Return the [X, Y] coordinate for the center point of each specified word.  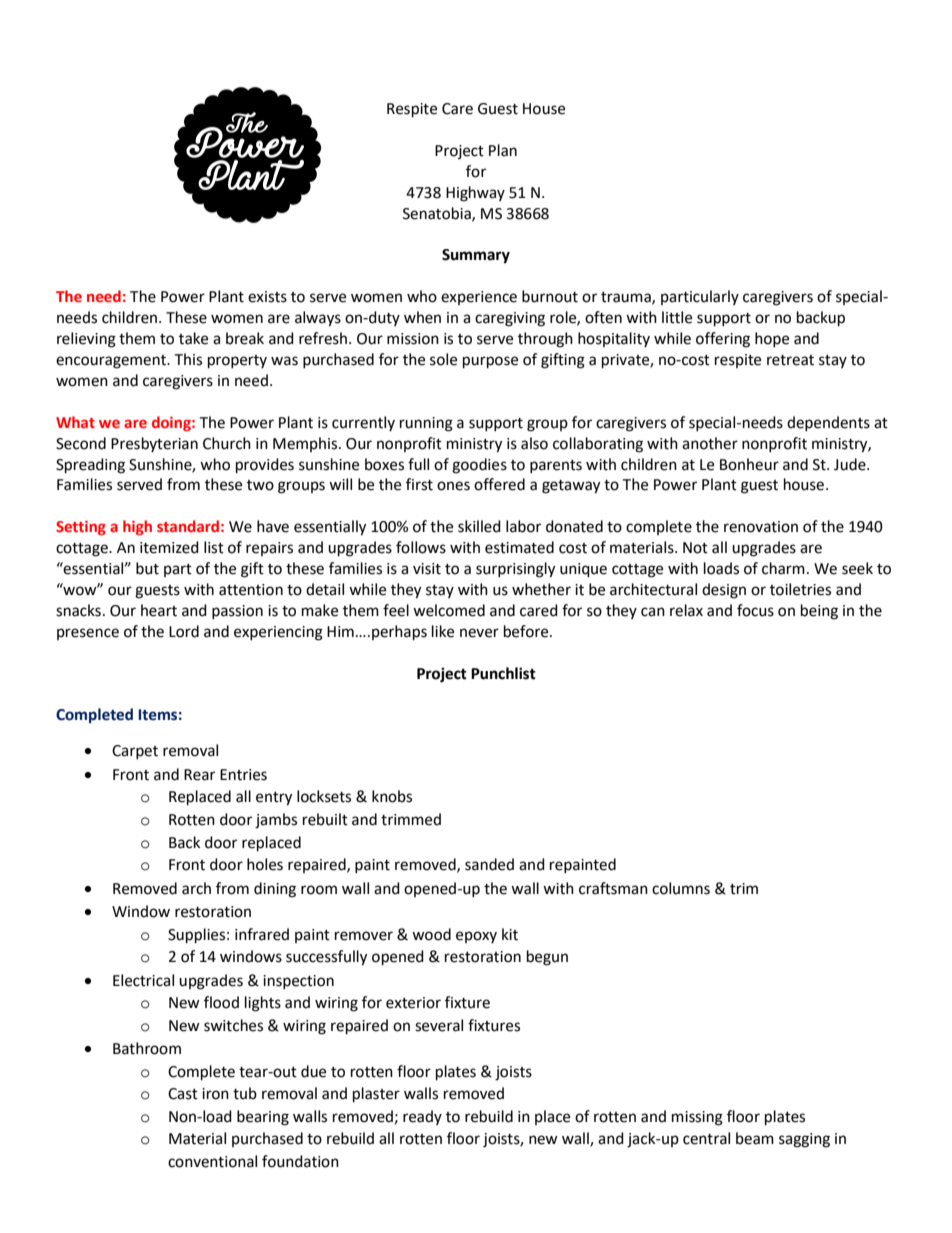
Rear [199, 775]
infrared [262, 934]
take [193, 338]
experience [479, 298]
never [479, 633]
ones [453, 486]
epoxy [476, 937]
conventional [212, 1161]
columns [681, 888]
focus [755, 610]
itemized [169, 547]
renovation [761, 527]
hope [772, 339]
